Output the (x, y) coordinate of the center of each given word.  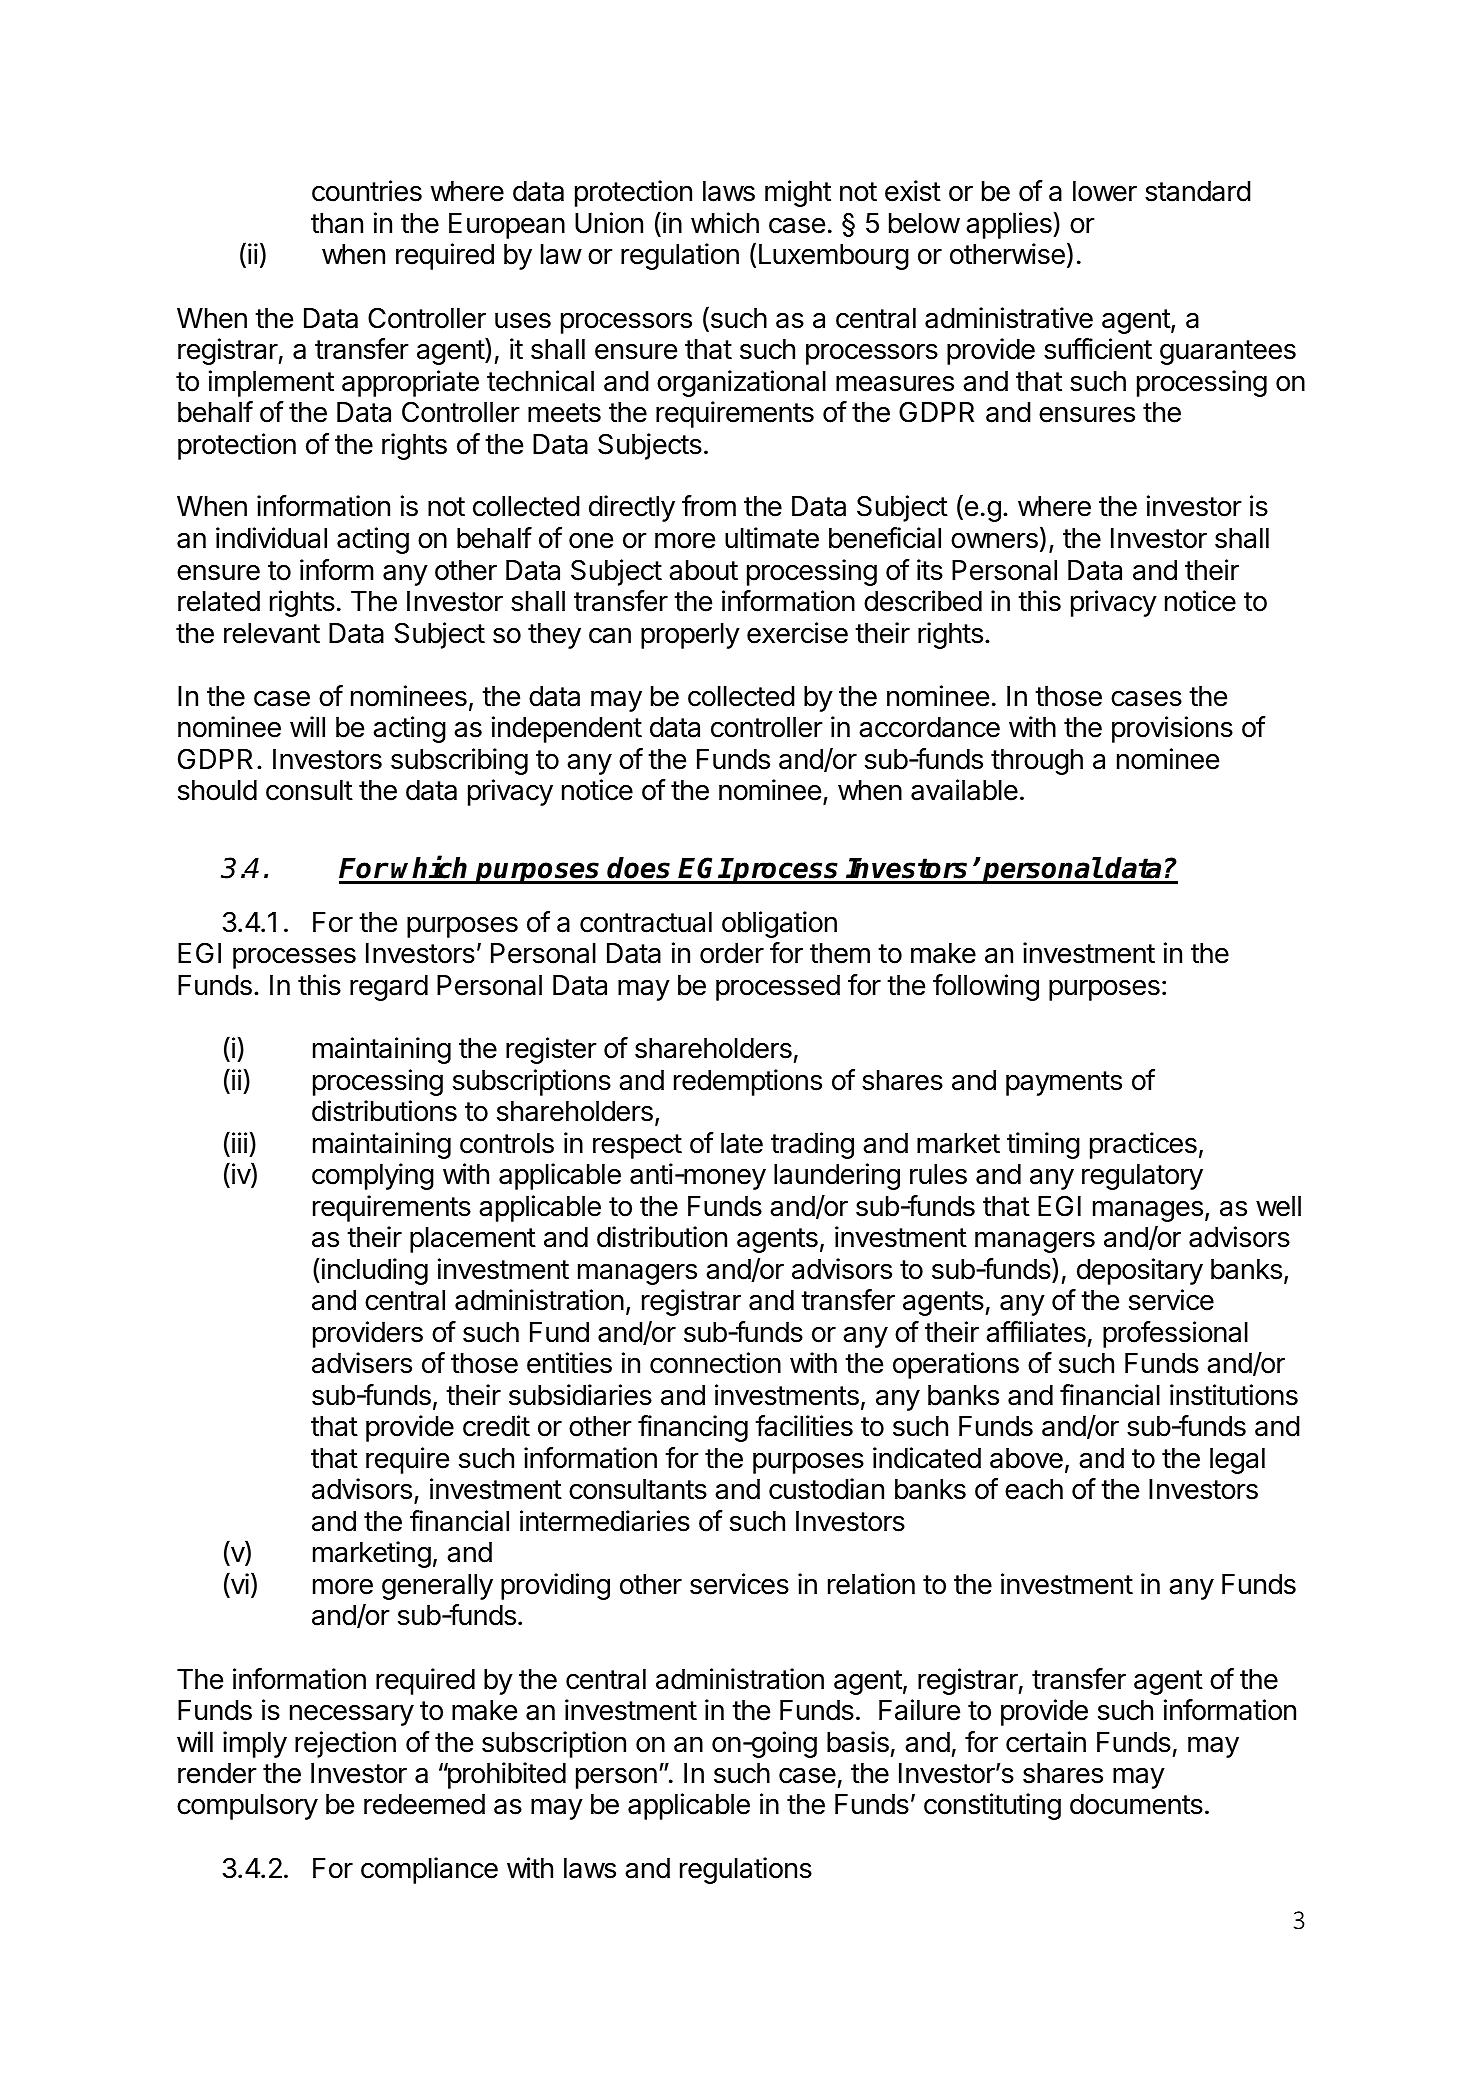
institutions (1234, 1395)
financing (693, 1428)
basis (858, 1742)
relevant (272, 633)
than (337, 223)
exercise (797, 633)
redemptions (748, 1082)
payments (1064, 1083)
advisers (362, 1363)
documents (1136, 1804)
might (798, 193)
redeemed (424, 1804)
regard (389, 988)
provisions (1172, 729)
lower (1105, 191)
